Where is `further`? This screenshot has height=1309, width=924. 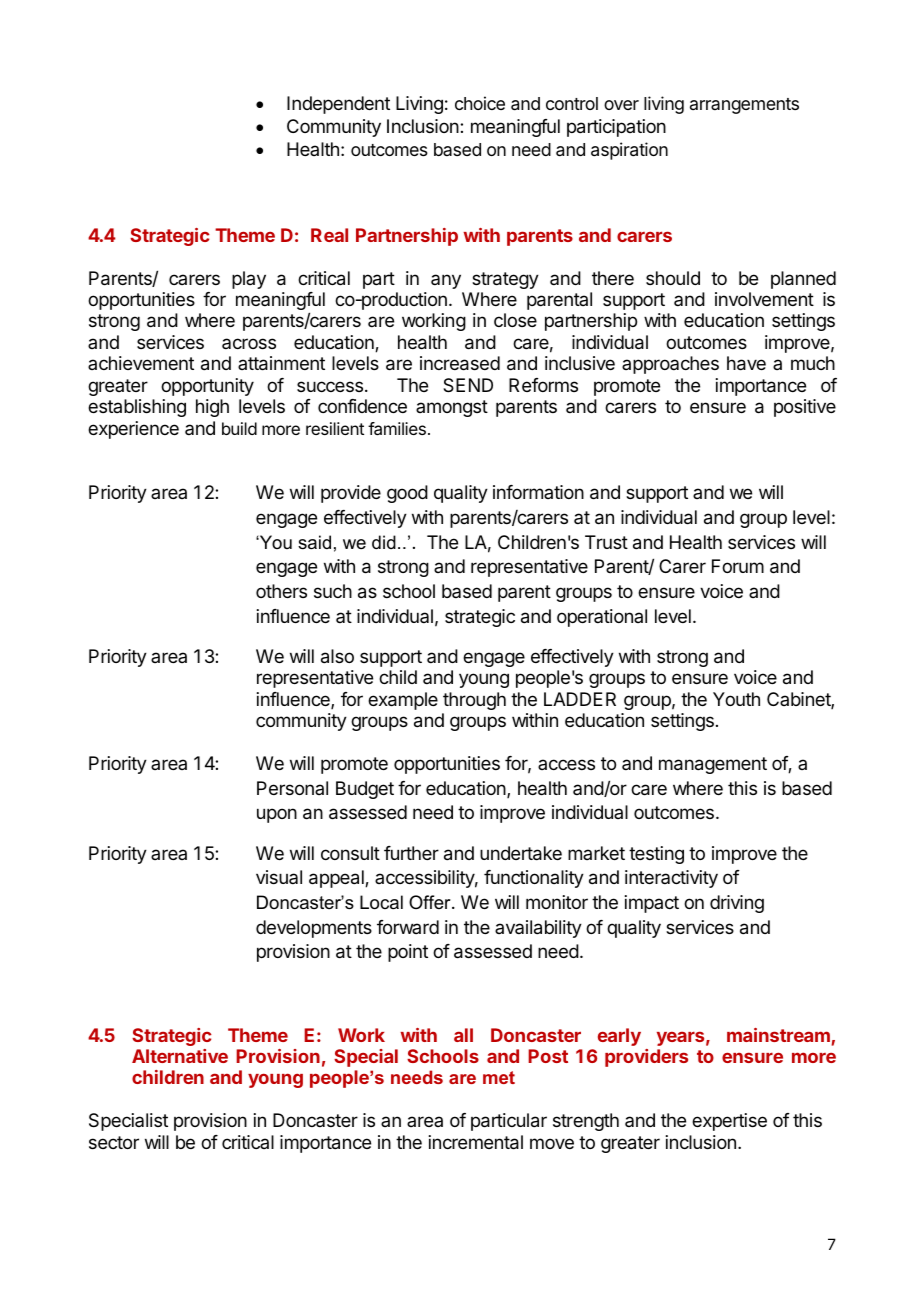 further is located at coordinates (411, 853).
